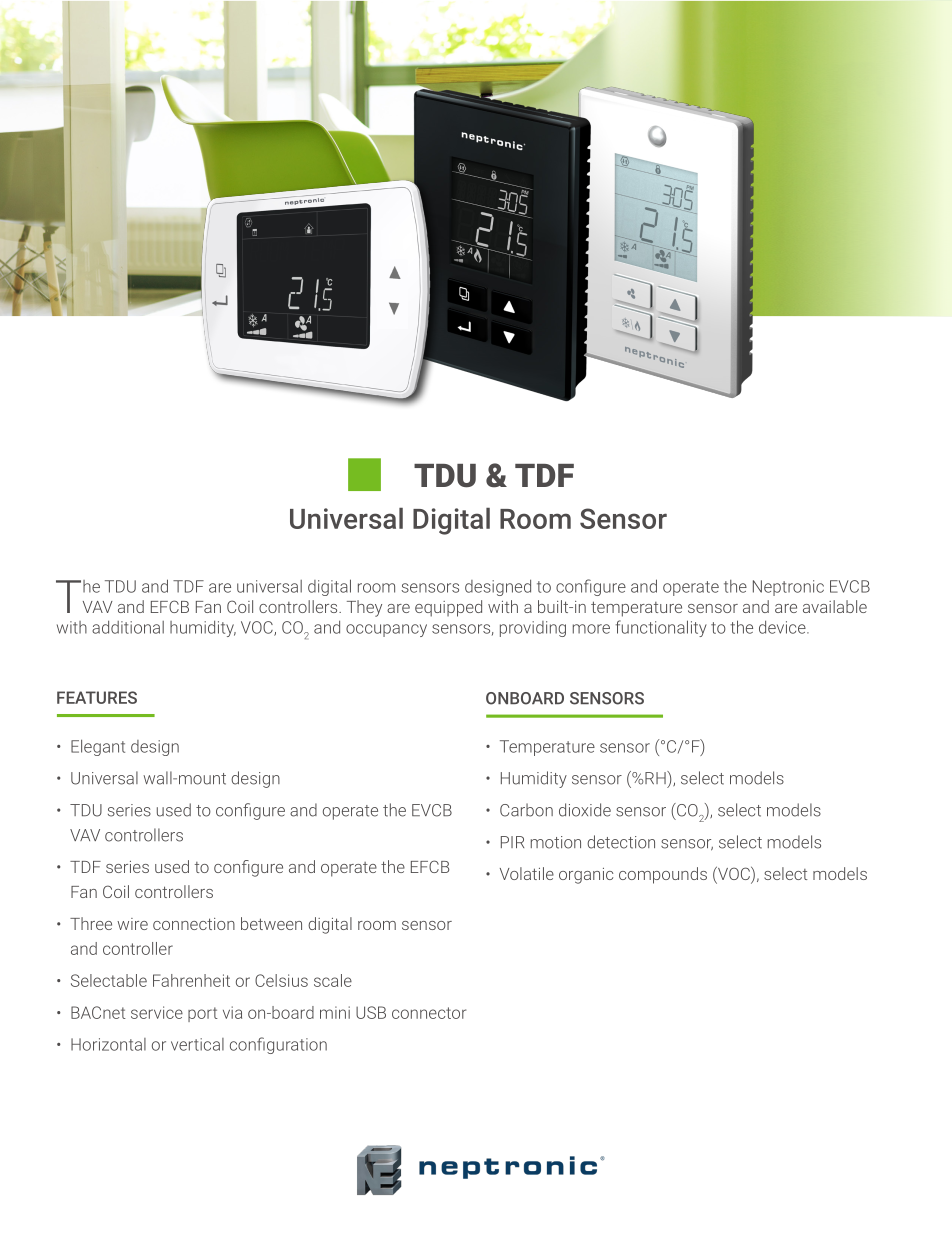 Image resolution: width=952 pixels, height=1233 pixels. What do you see at coordinates (621, 842) in the screenshot?
I see `detection` at bounding box center [621, 842].
